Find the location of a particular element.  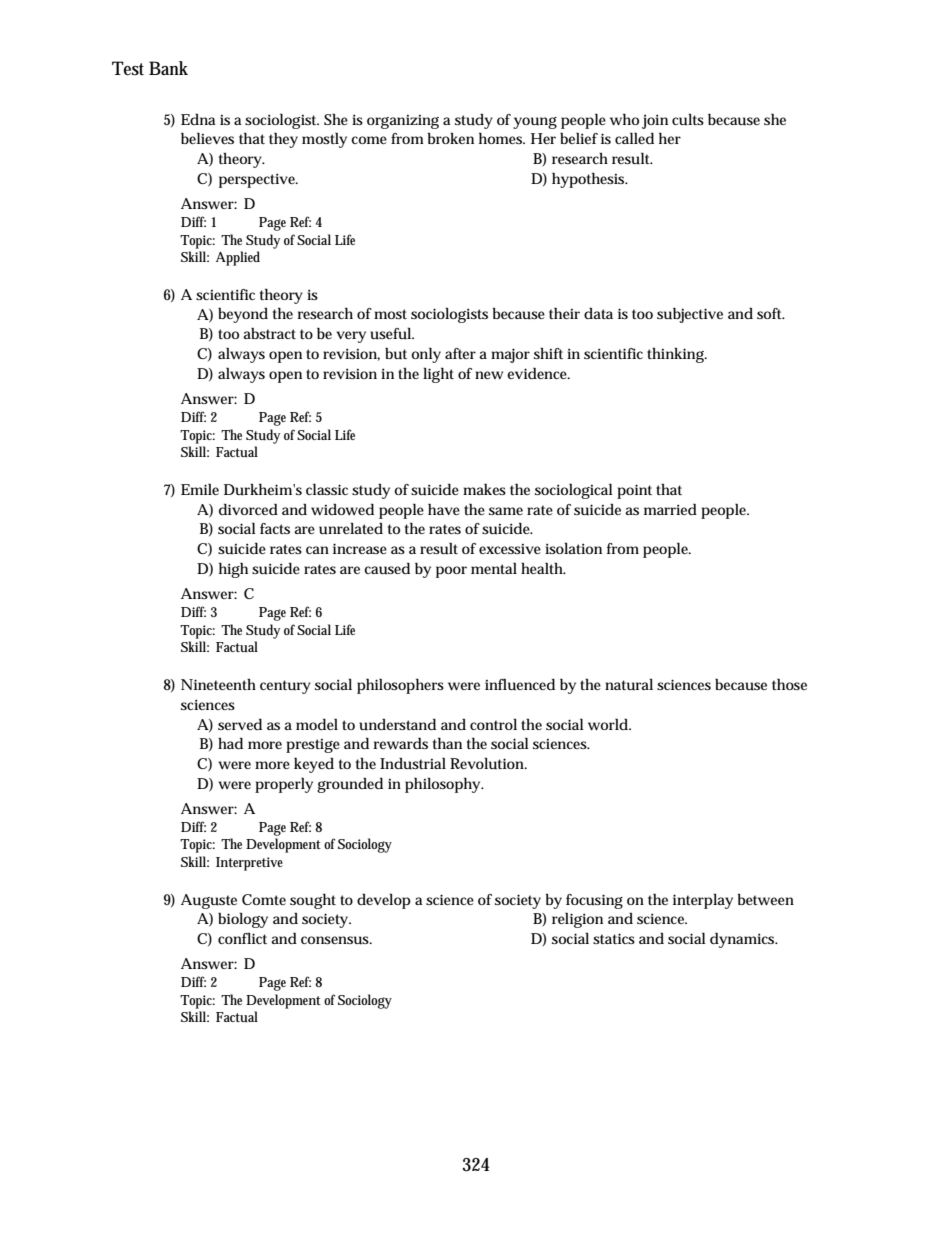

light is located at coordinates (438, 375).
